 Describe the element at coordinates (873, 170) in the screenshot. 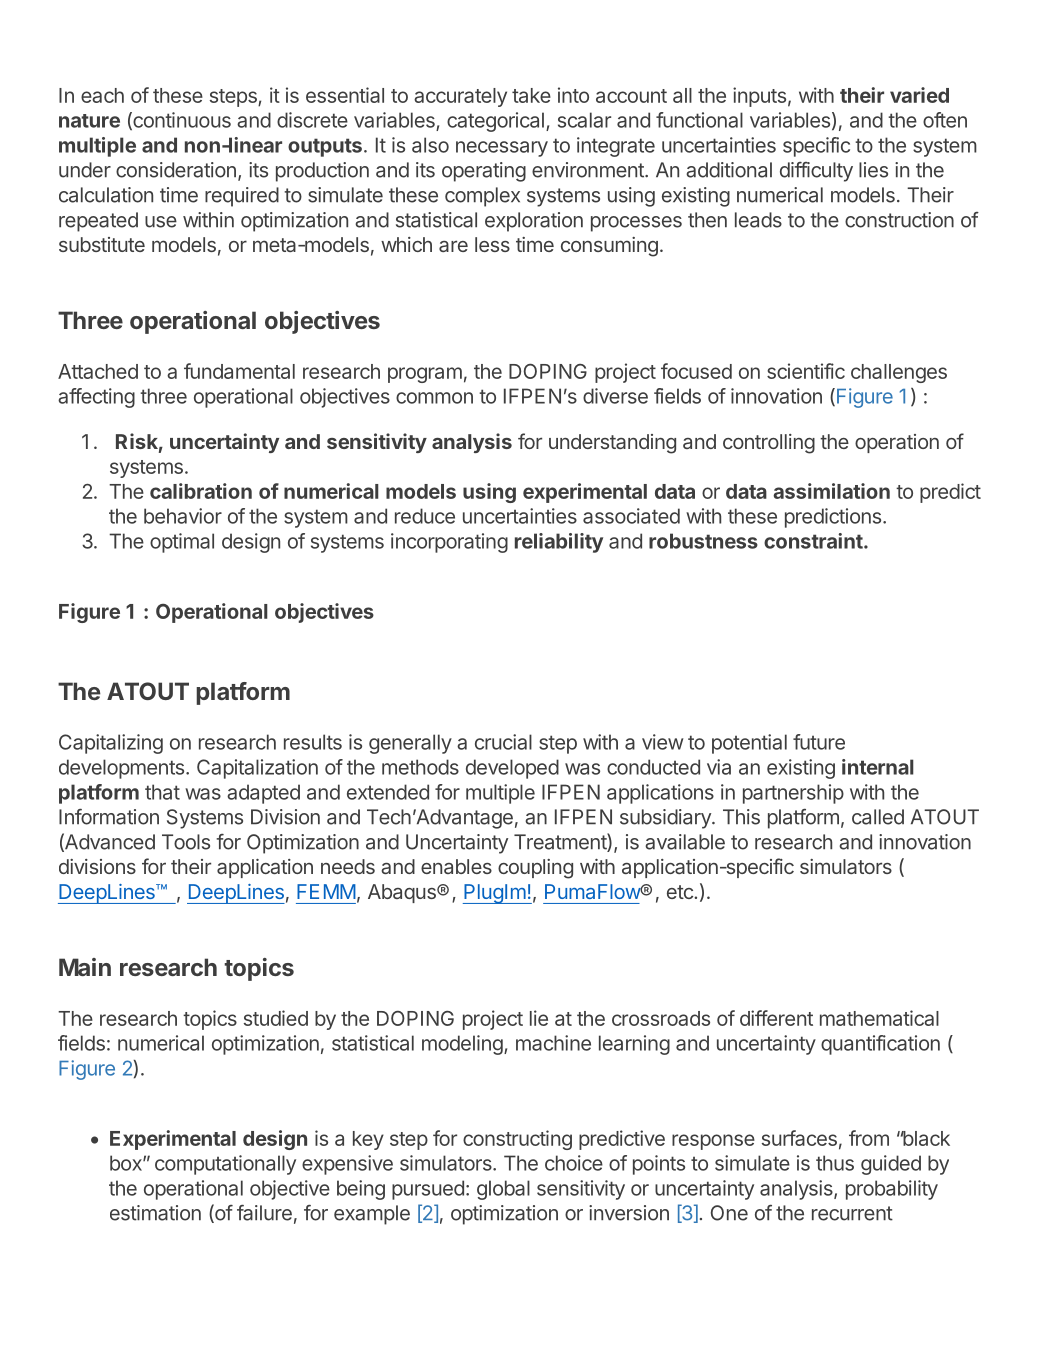

I see `lies` at that location.
